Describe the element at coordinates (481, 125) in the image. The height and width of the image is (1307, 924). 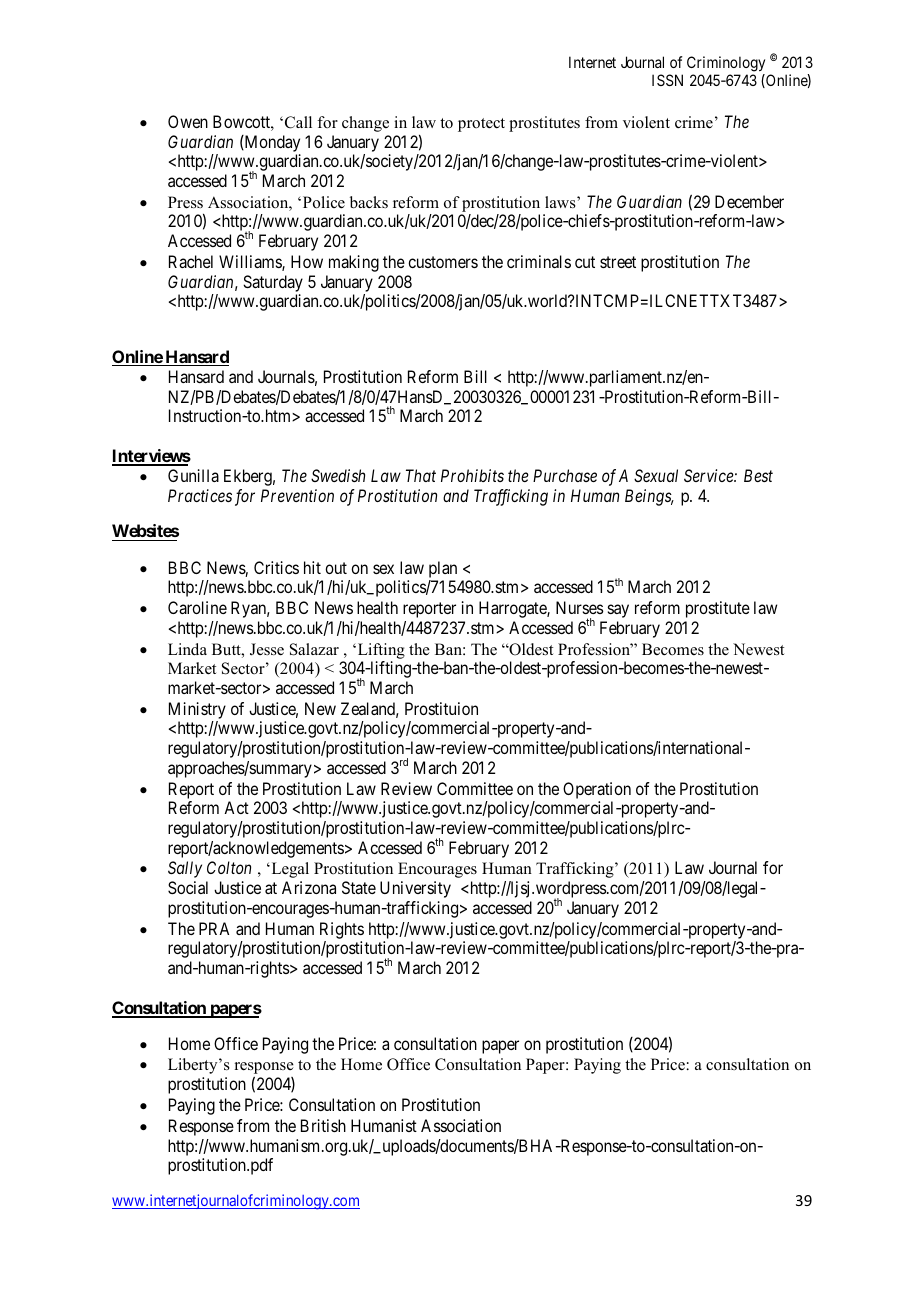
I see `protect` at that location.
